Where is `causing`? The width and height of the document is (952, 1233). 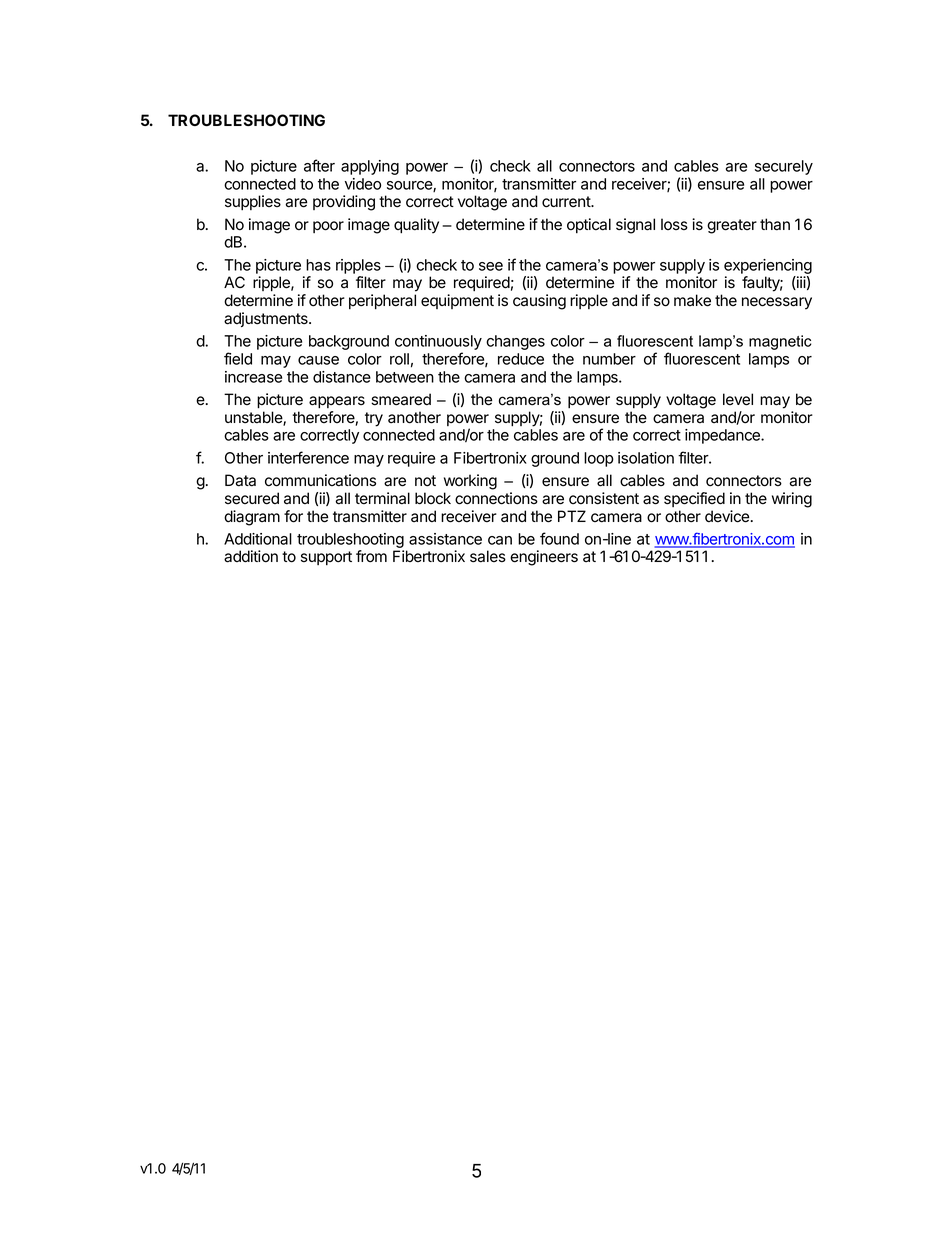 causing is located at coordinates (539, 302).
